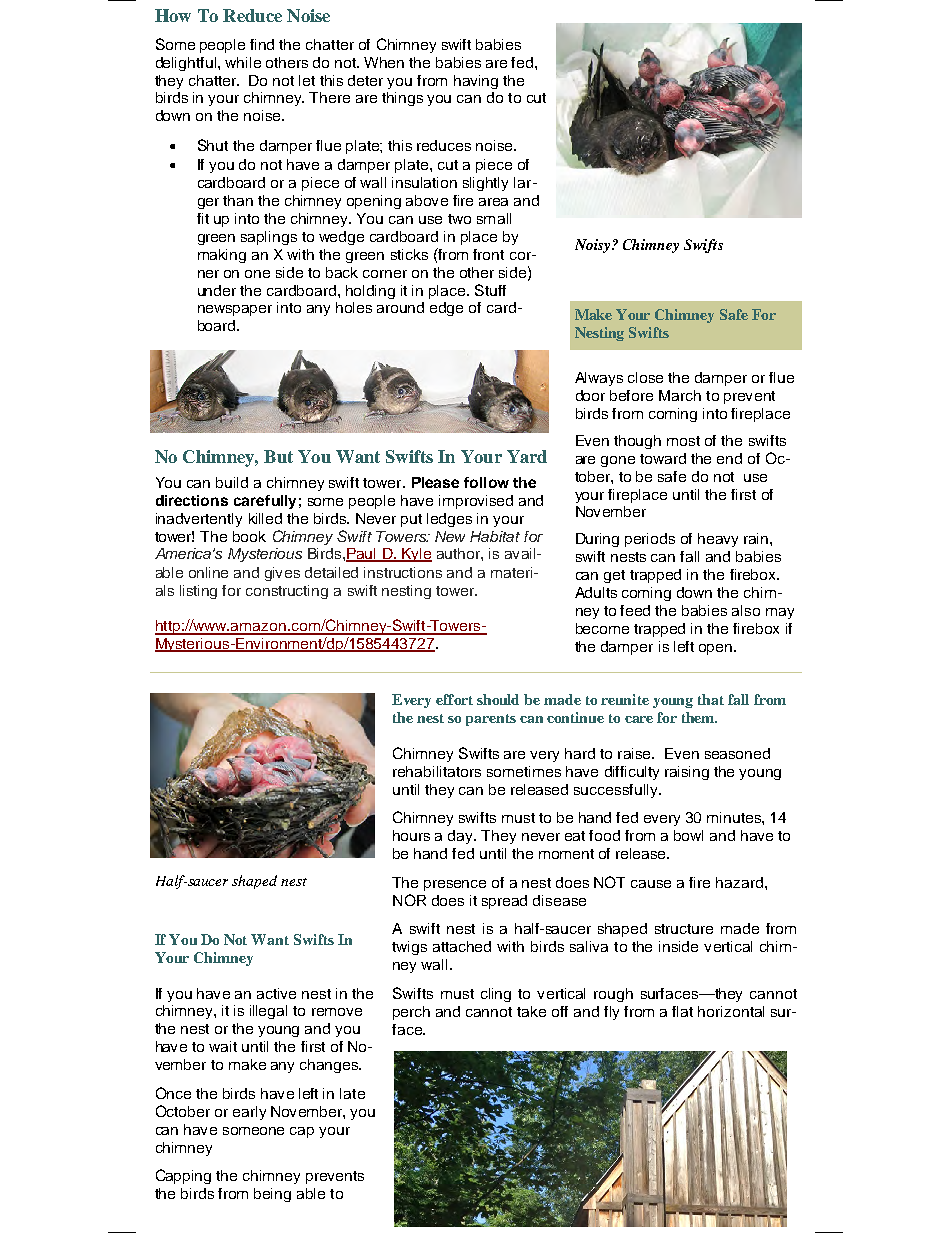 The image size is (952, 1233). I want to click on hazard, so click(739, 882).
